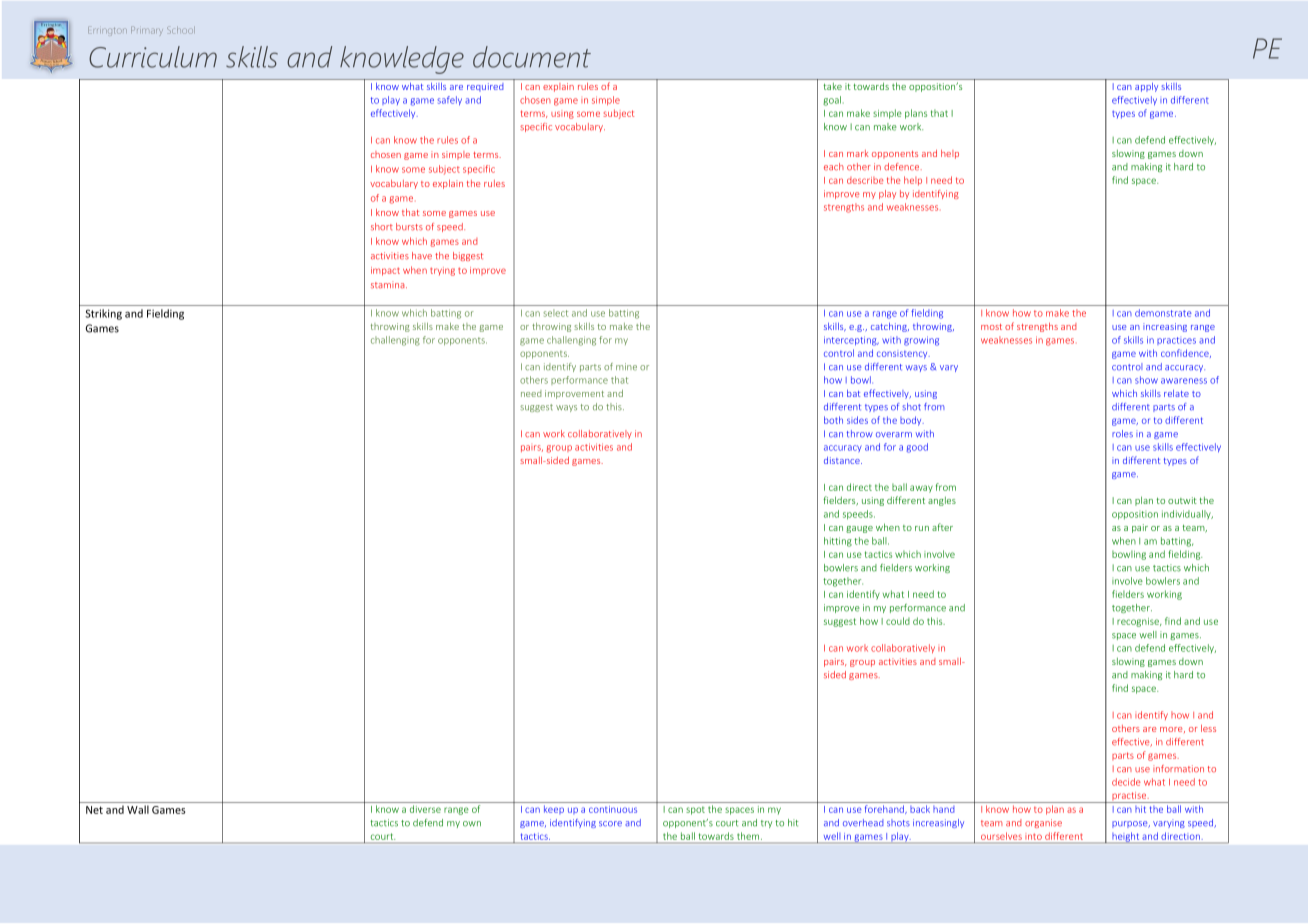  Describe the element at coordinates (613, 809) in the page. I see `continuous` at that location.
